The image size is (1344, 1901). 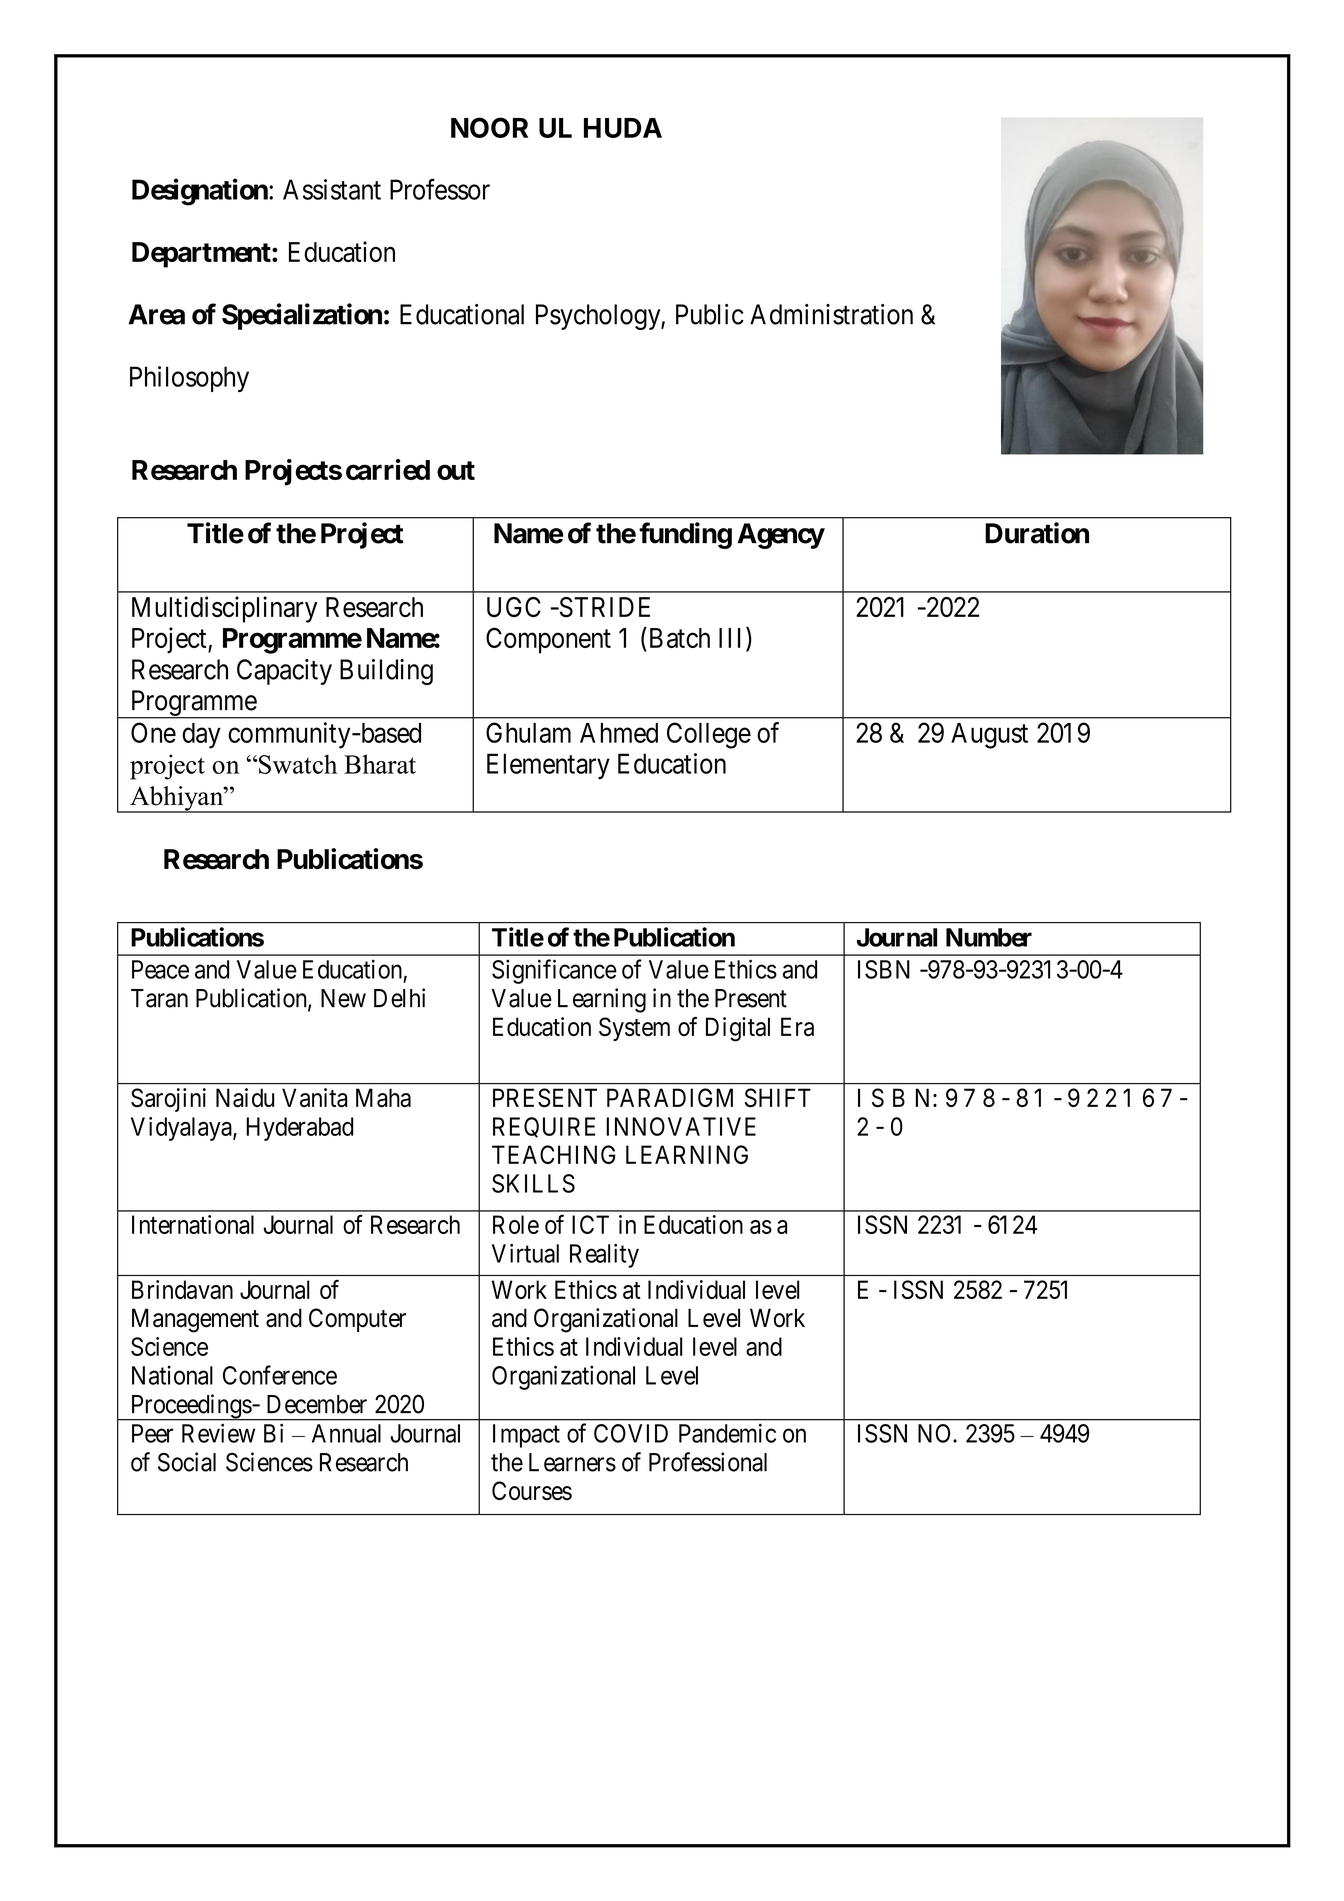 I want to click on Multidisciplinary, so click(x=224, y=609).
